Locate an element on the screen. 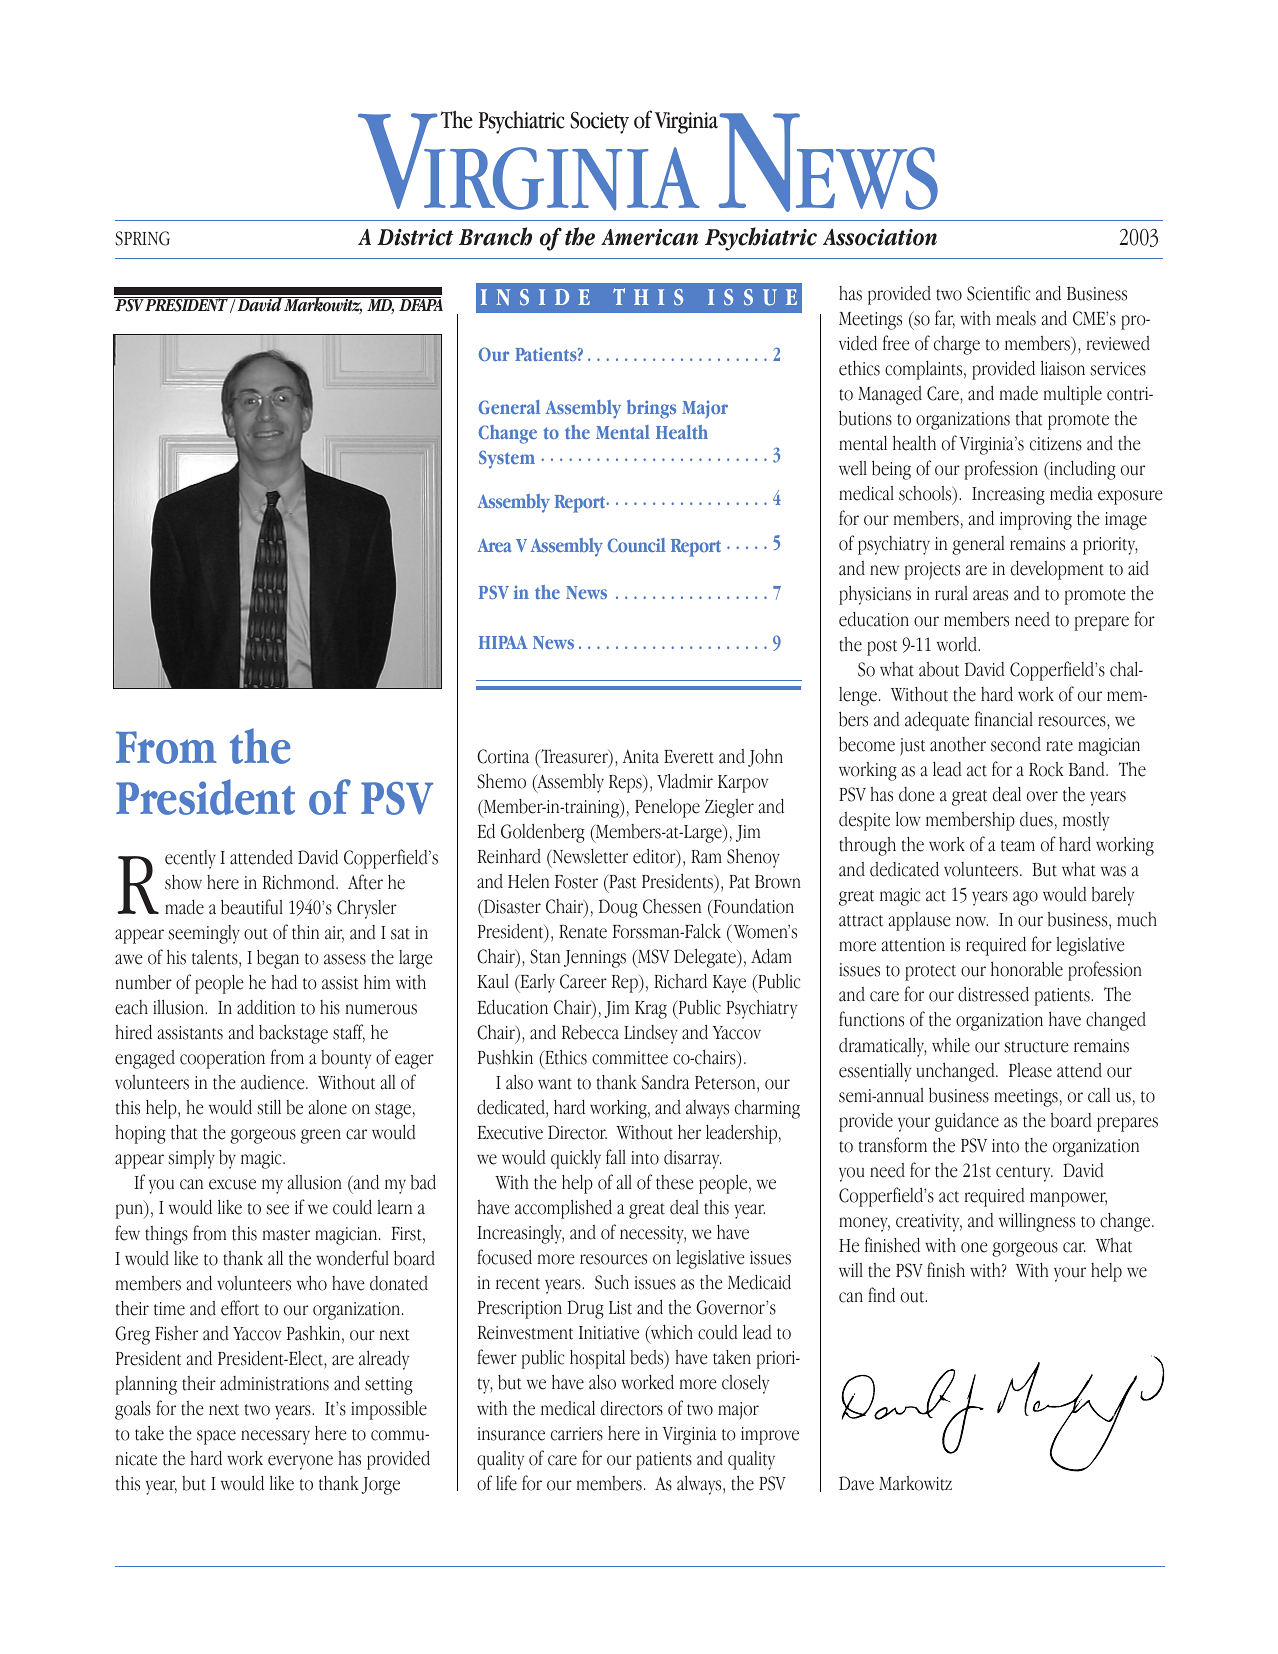  distressed is located at coordinates (993, 994).
